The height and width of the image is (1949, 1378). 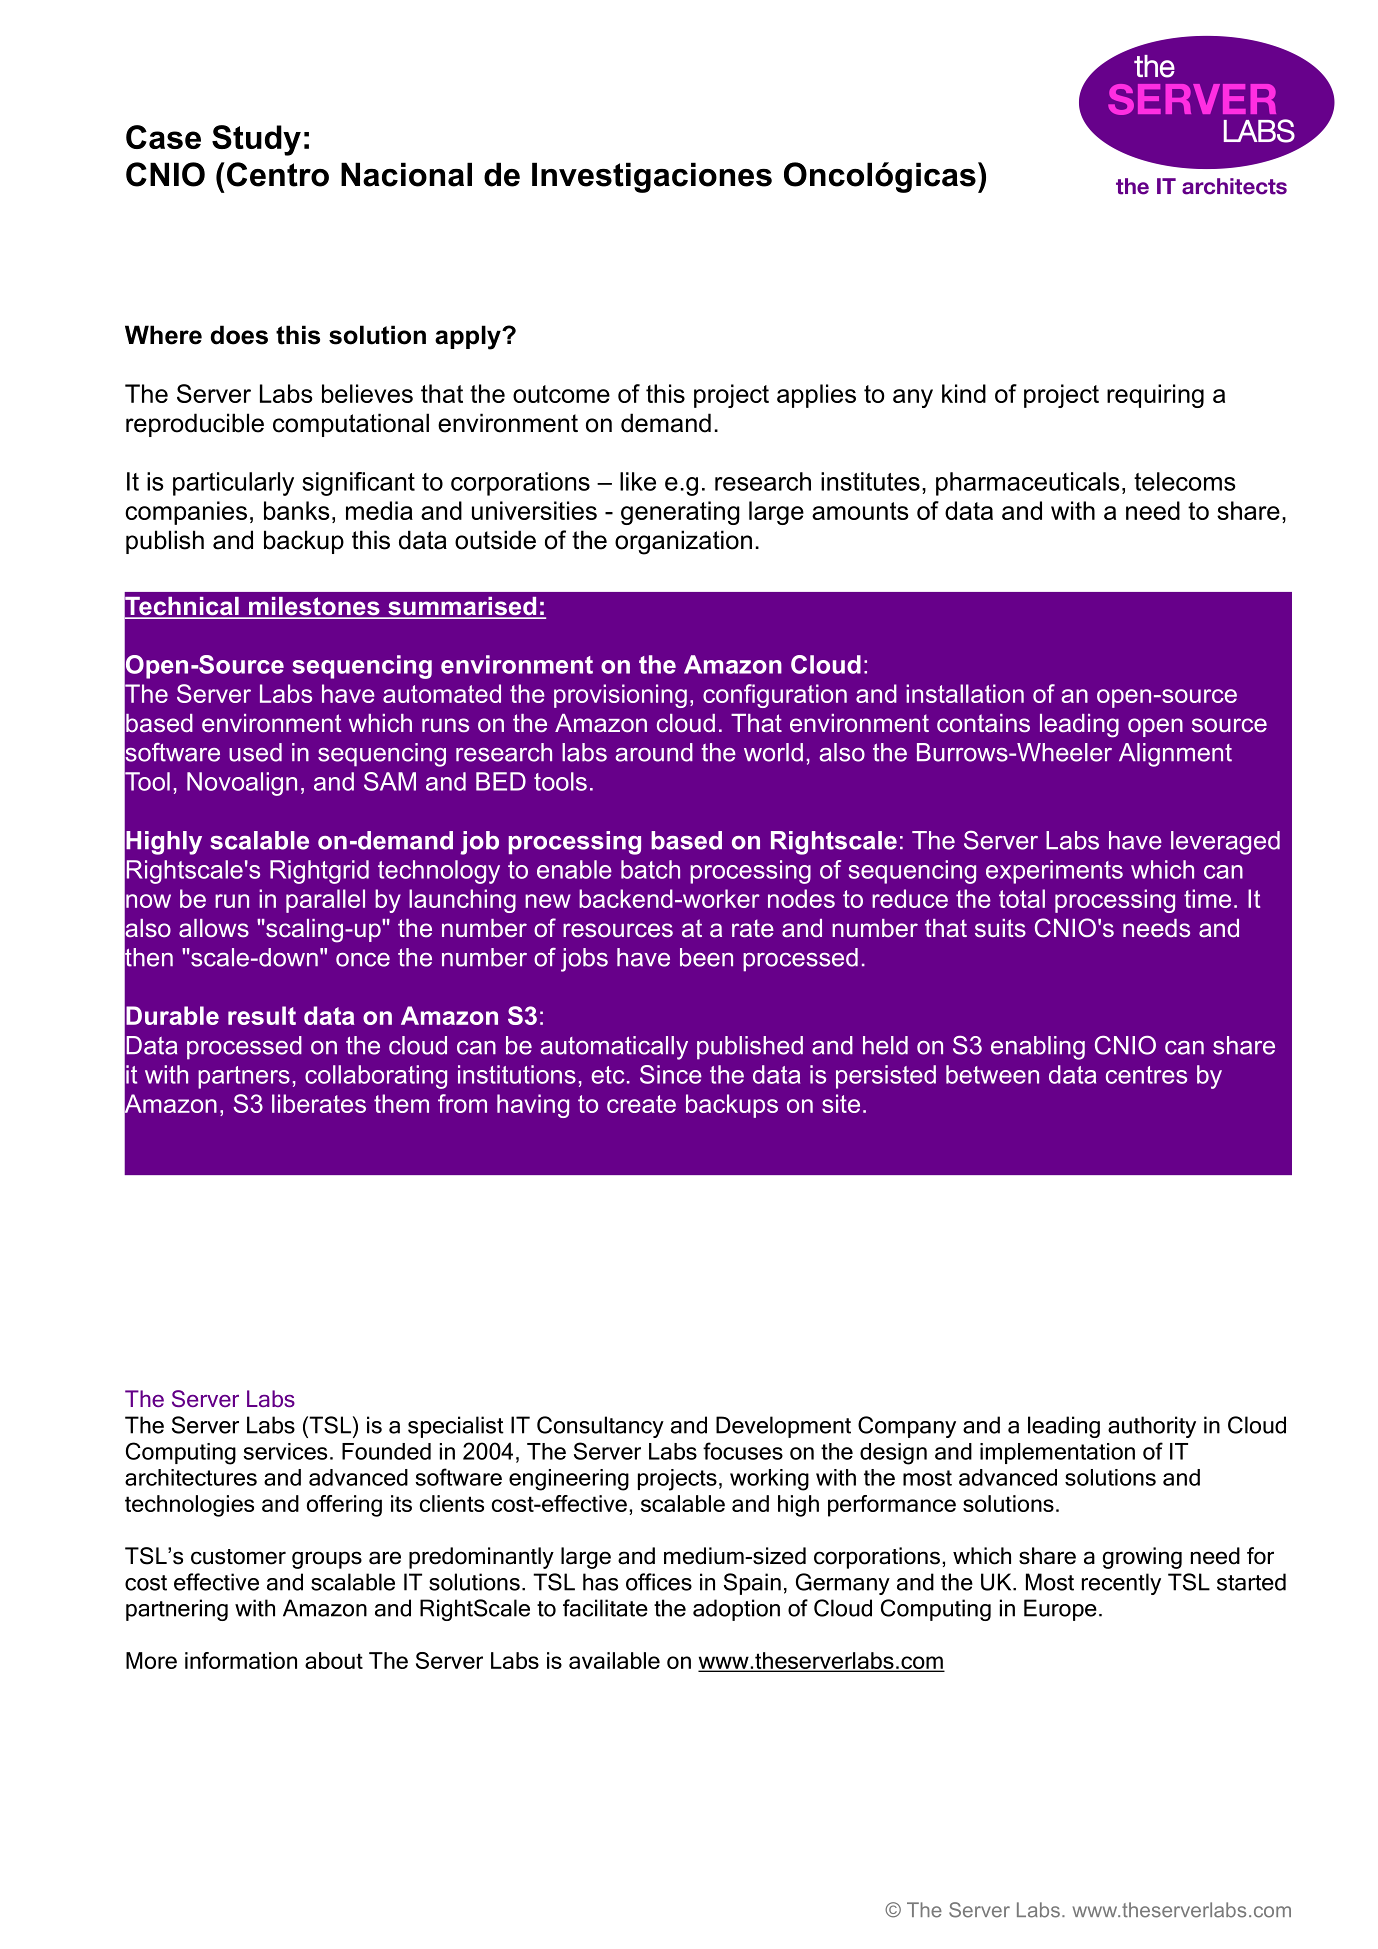 What do you see at coordinates (241, 1660) in the image?
I see `information` at bounding box center [241, 1660].
